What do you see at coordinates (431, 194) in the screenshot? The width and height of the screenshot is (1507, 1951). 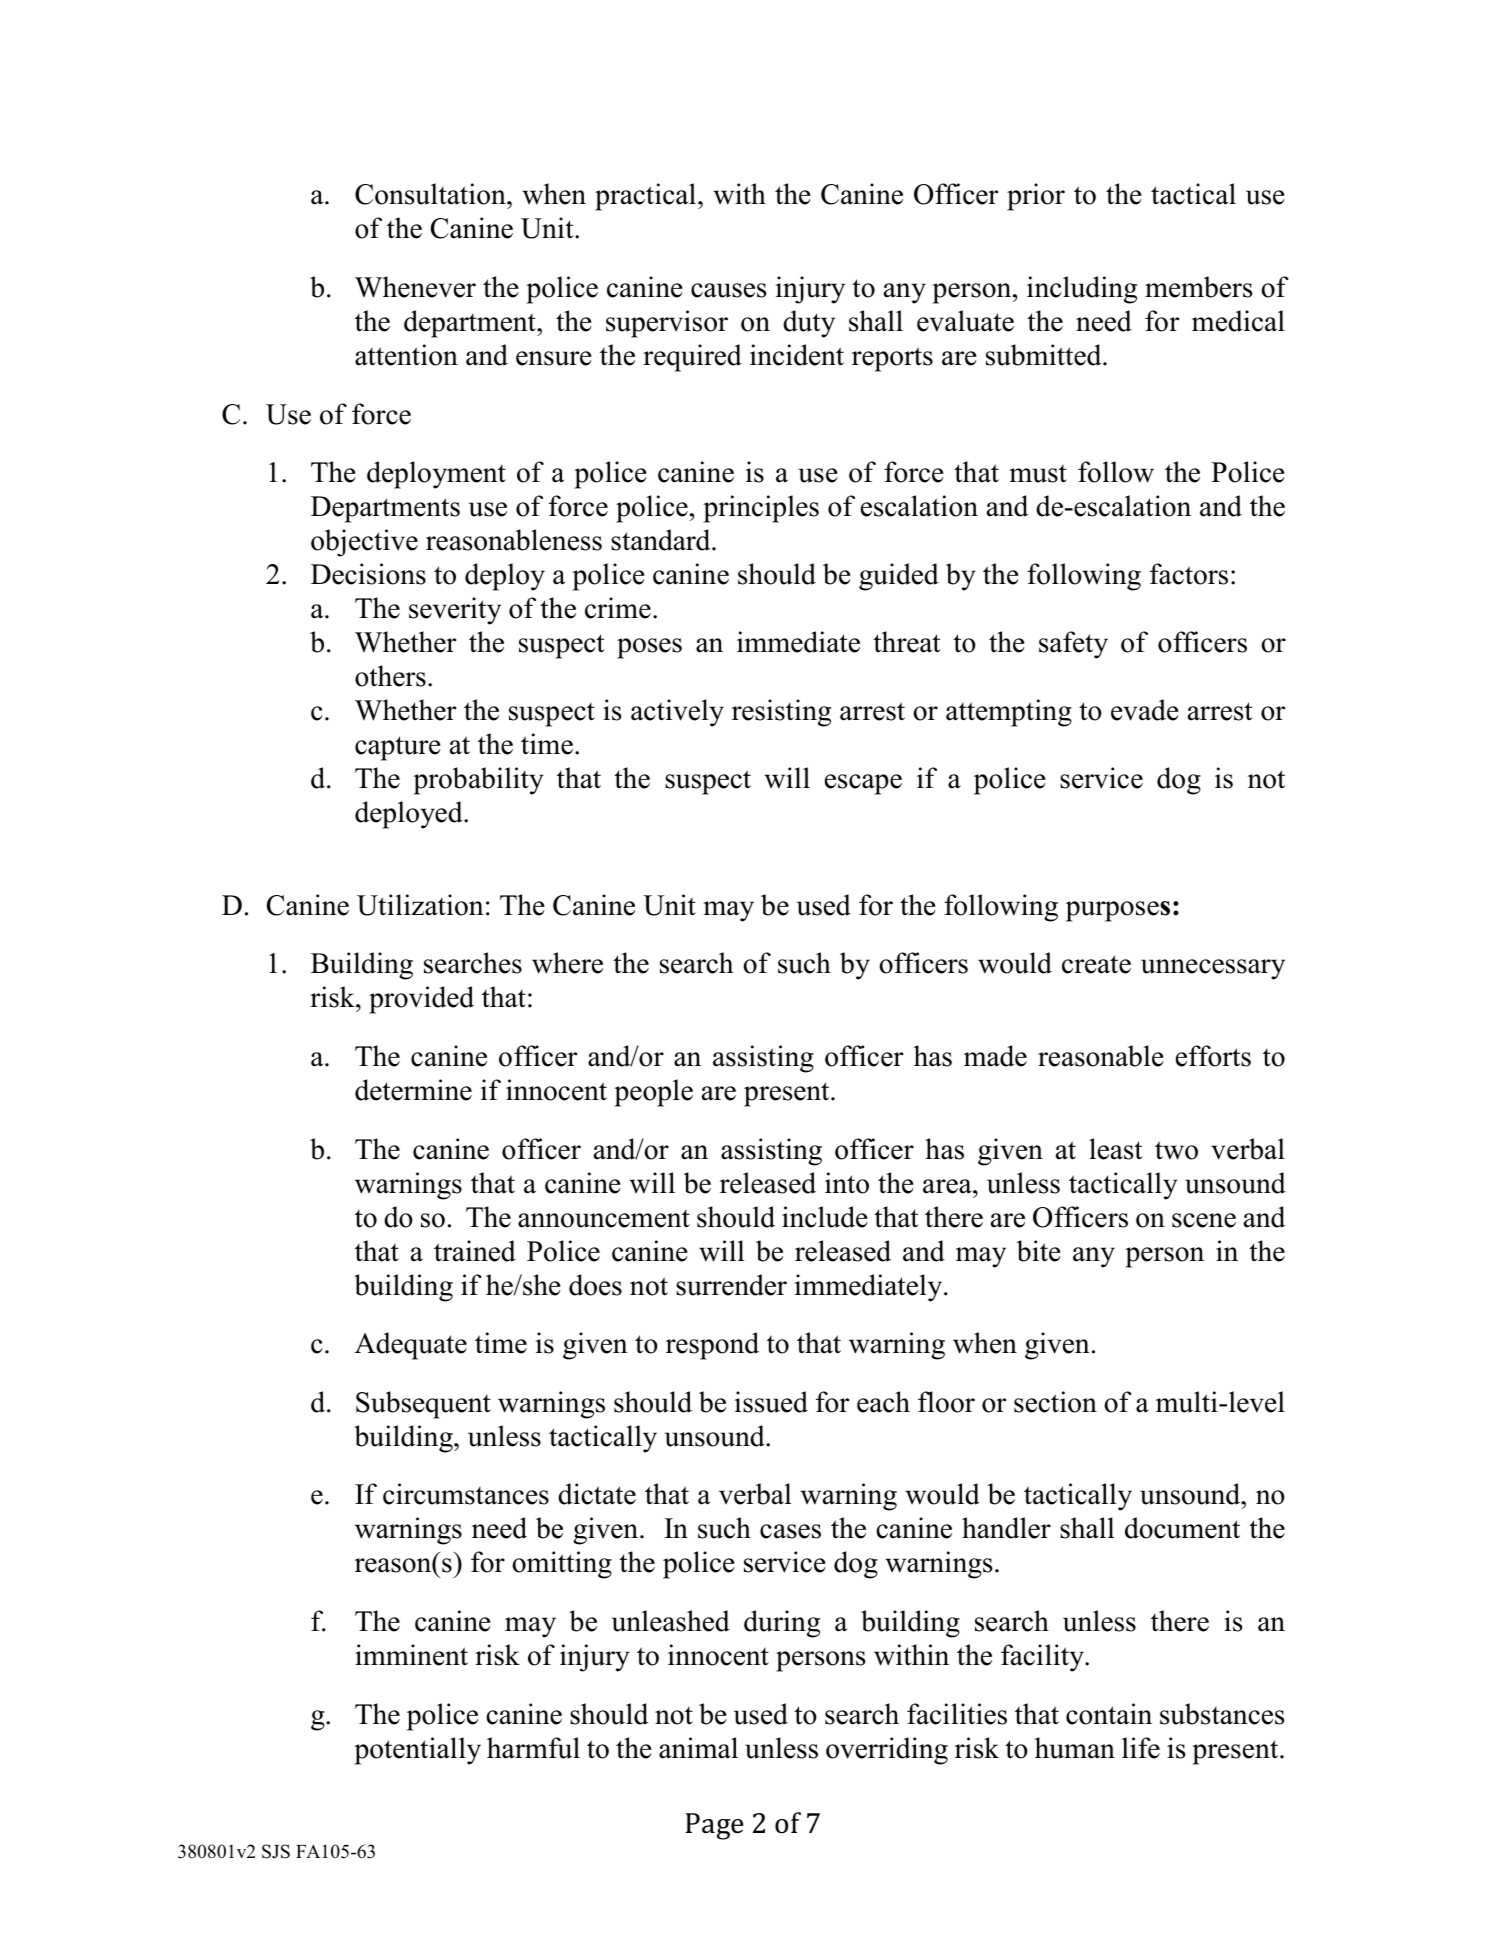 I see `Consultation` at bounding box center [431, 194].
